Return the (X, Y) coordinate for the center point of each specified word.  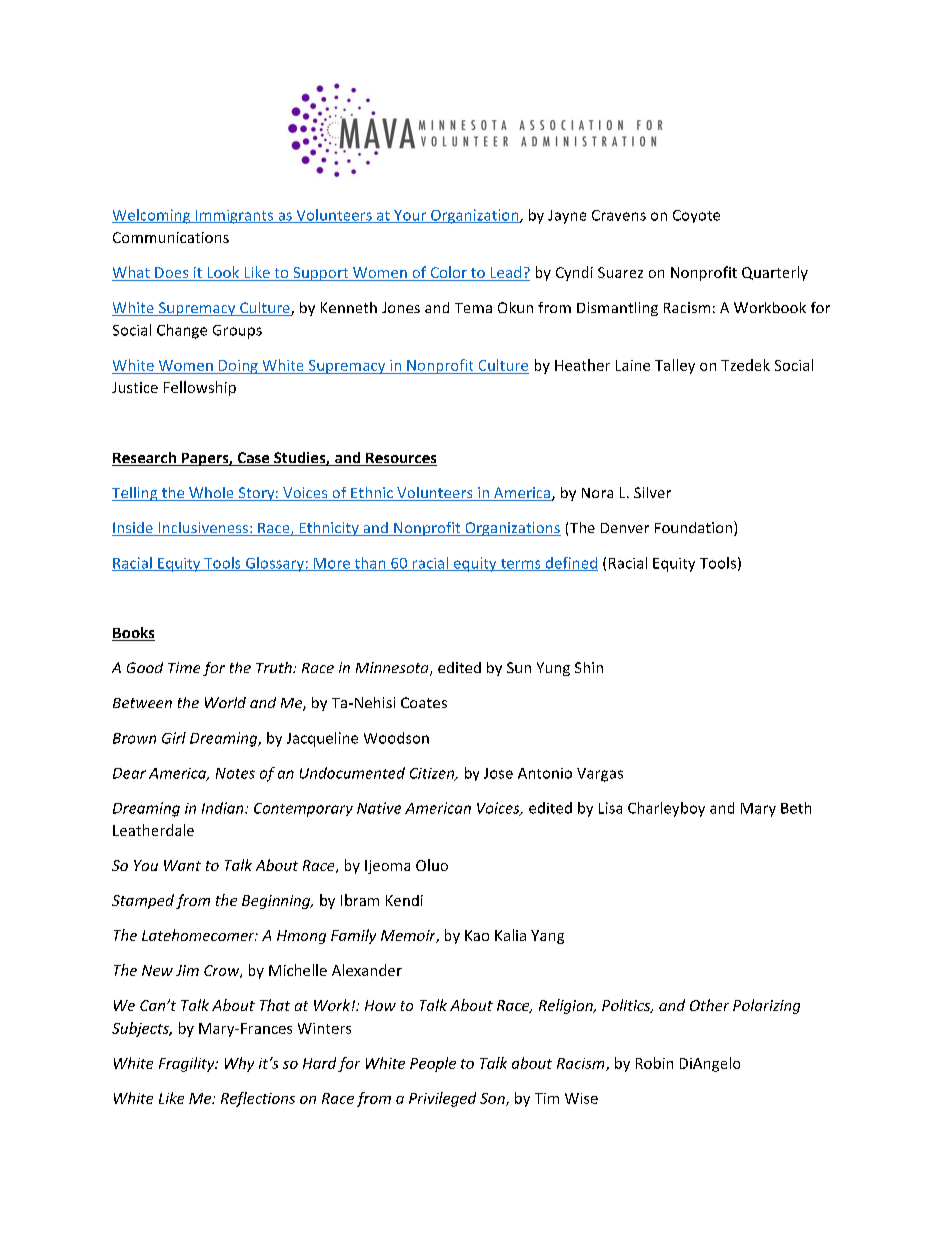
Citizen (433, 774)
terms (520, 565)
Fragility (188, 1064)
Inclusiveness (203, 529)
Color (448, 273)
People (433, 1064)
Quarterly (775, 273)
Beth (796, 808)
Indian (224, 808)
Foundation (695, 528)
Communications (171, 237)
